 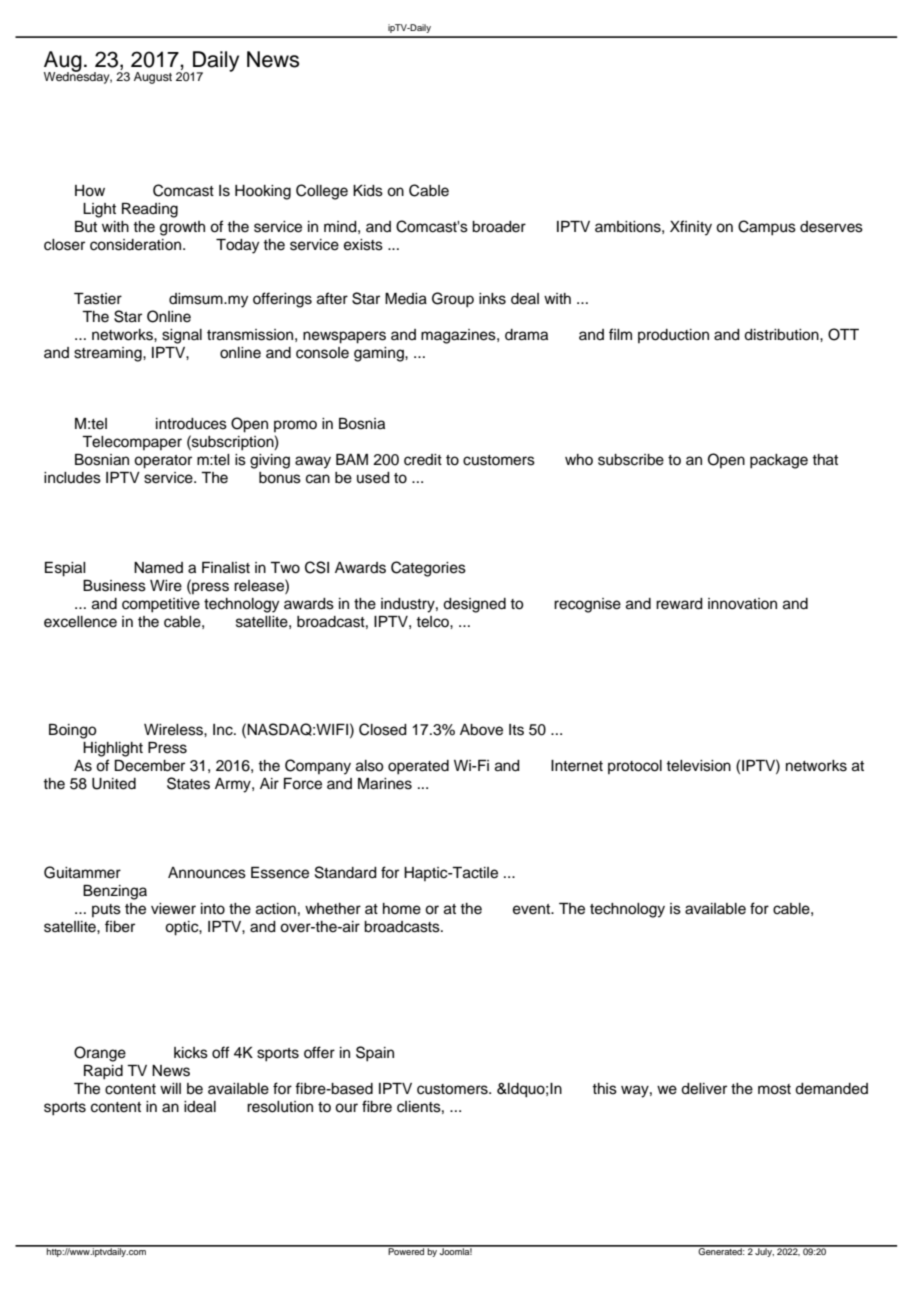 I want to click on deliver, so click(x=704, y=1089).
